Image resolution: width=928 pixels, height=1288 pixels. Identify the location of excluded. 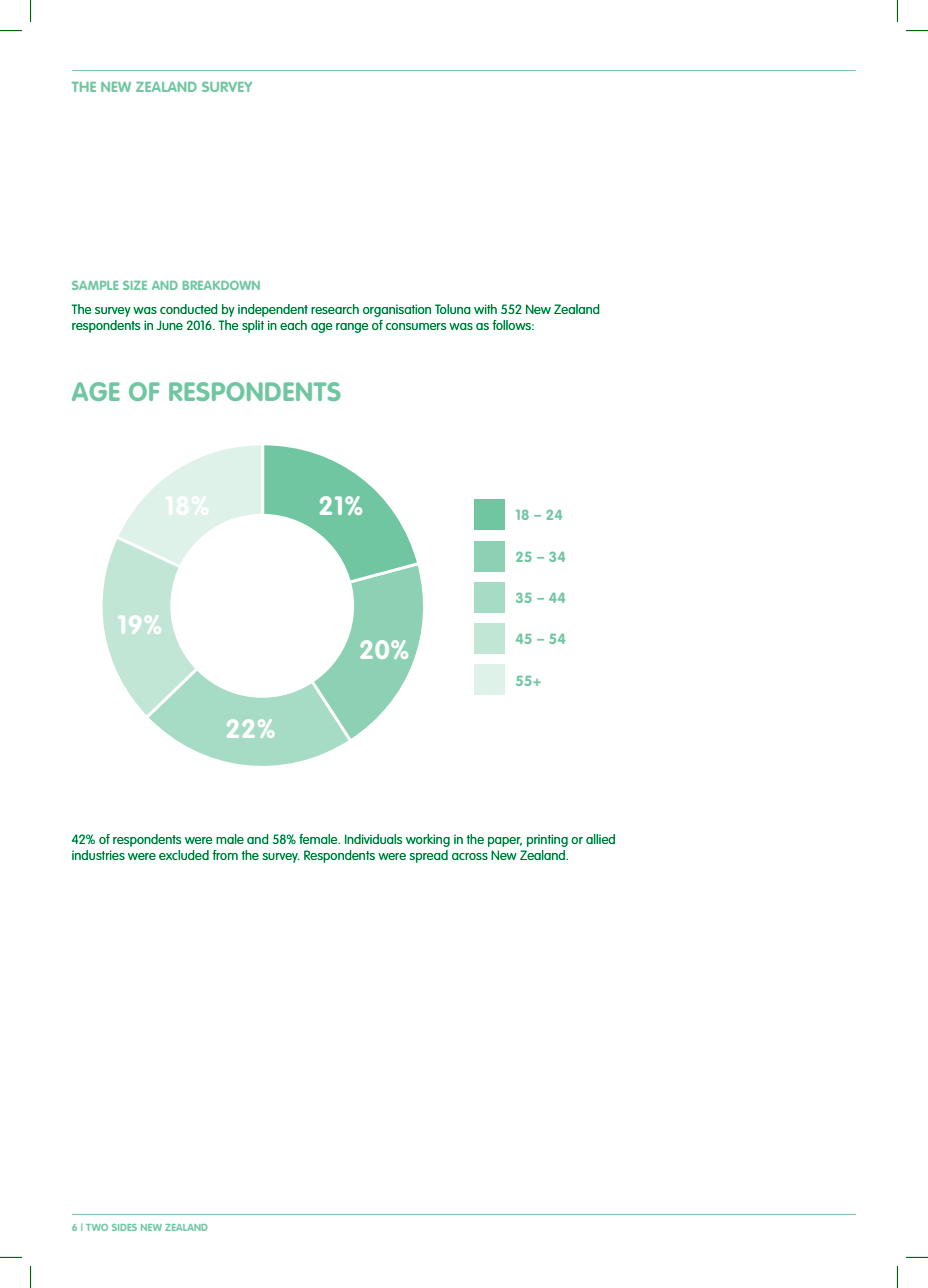
(184, 855).
